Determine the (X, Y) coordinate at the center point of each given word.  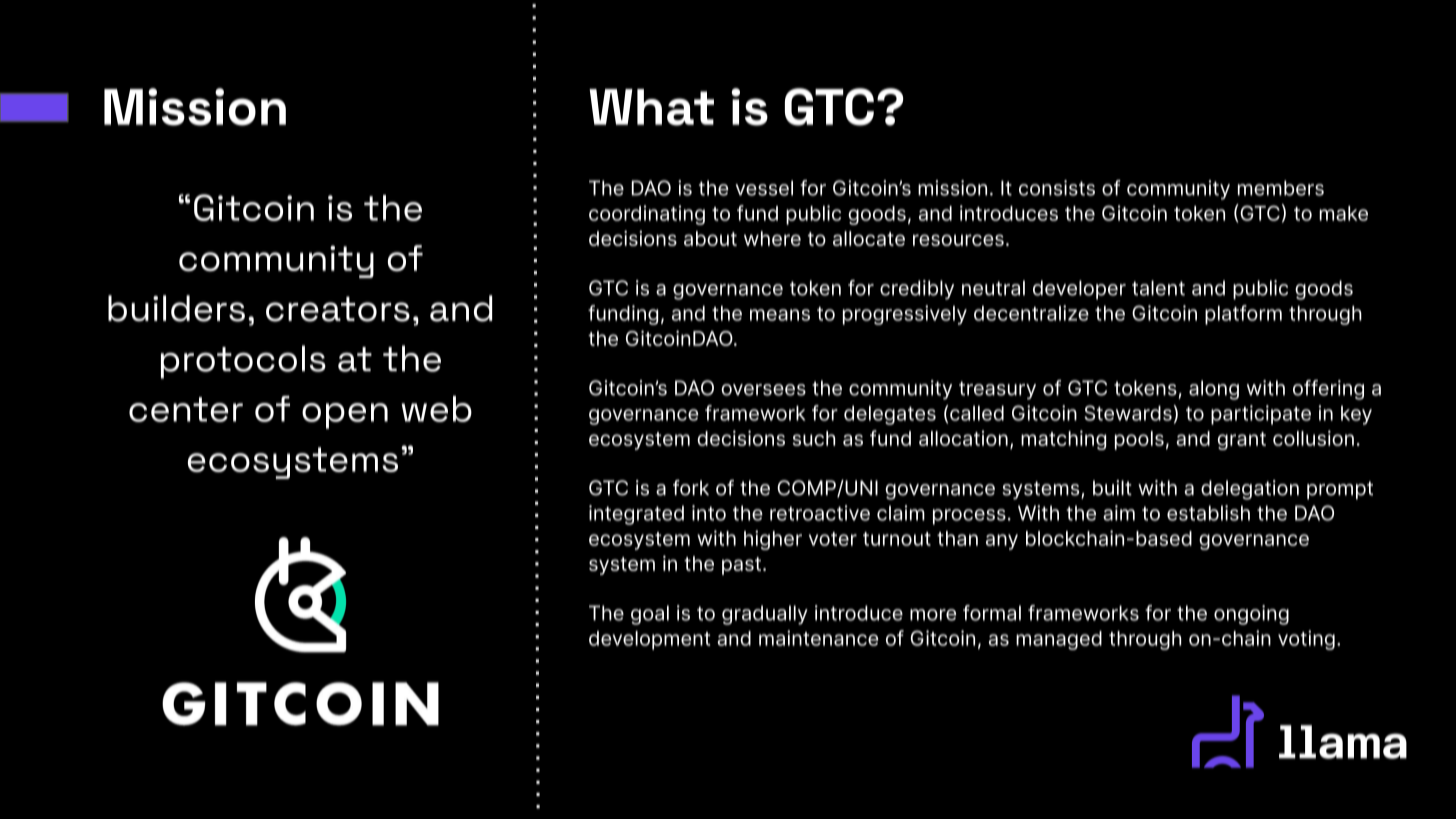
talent (1158, 288)
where (772, 238)
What (651, 107)
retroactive (820, 513)
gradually (765, 615)
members (1281, 188)
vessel (764, 188)
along (1214, 390)
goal (650, 615)
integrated (636, 515)
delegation (1250, 490)
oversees (763, 390)
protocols (243, 362)
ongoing (1251, 615)
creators (338, 309)
